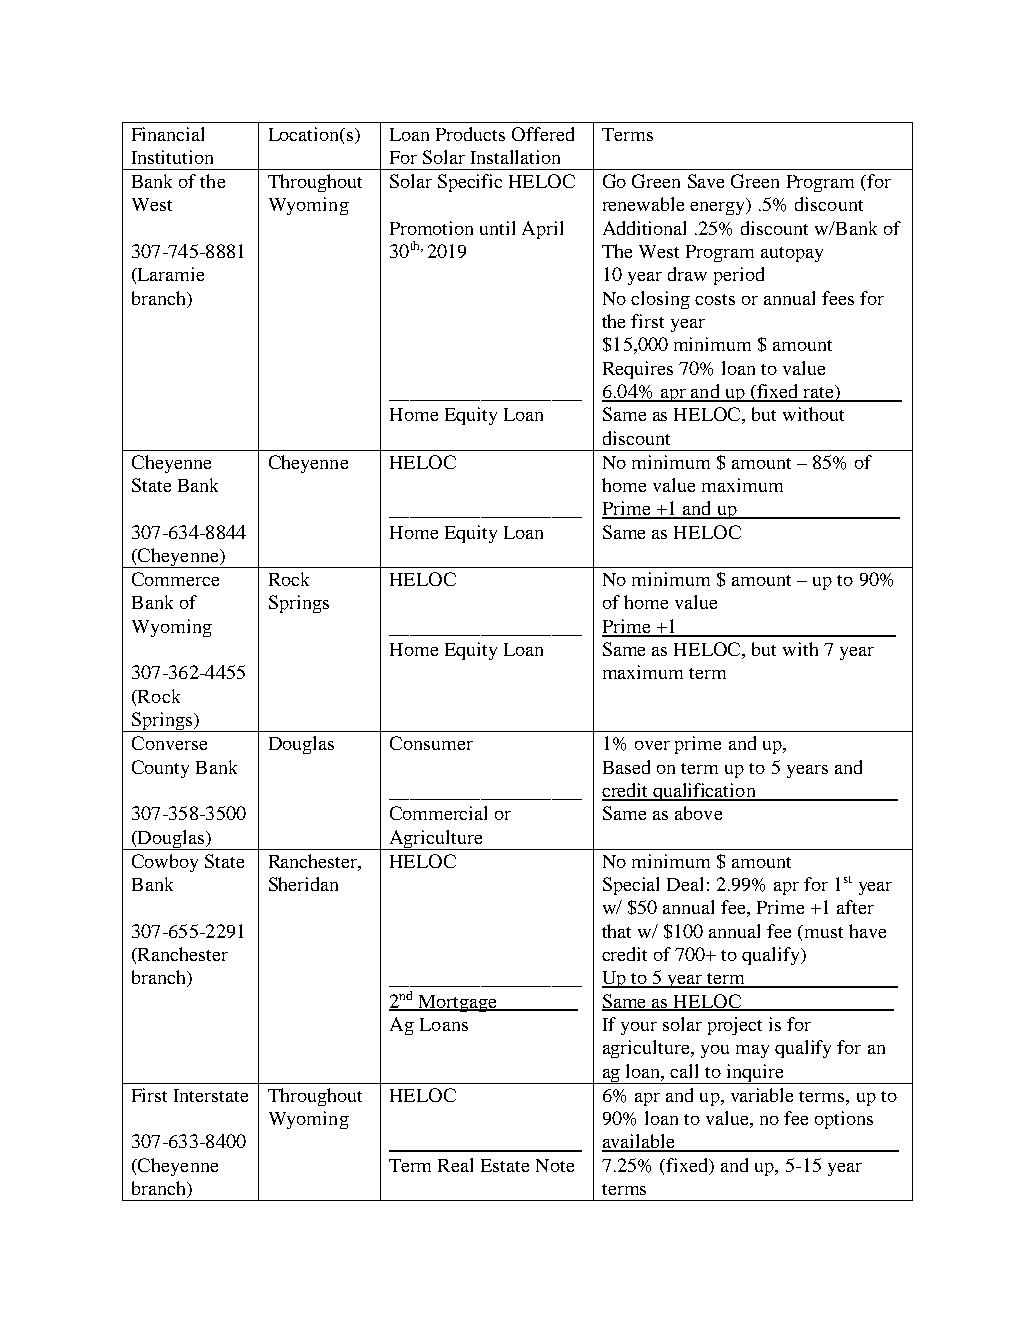 This screenshot has height=1338, width=1034. I want to click on over, so click(652, 745).
